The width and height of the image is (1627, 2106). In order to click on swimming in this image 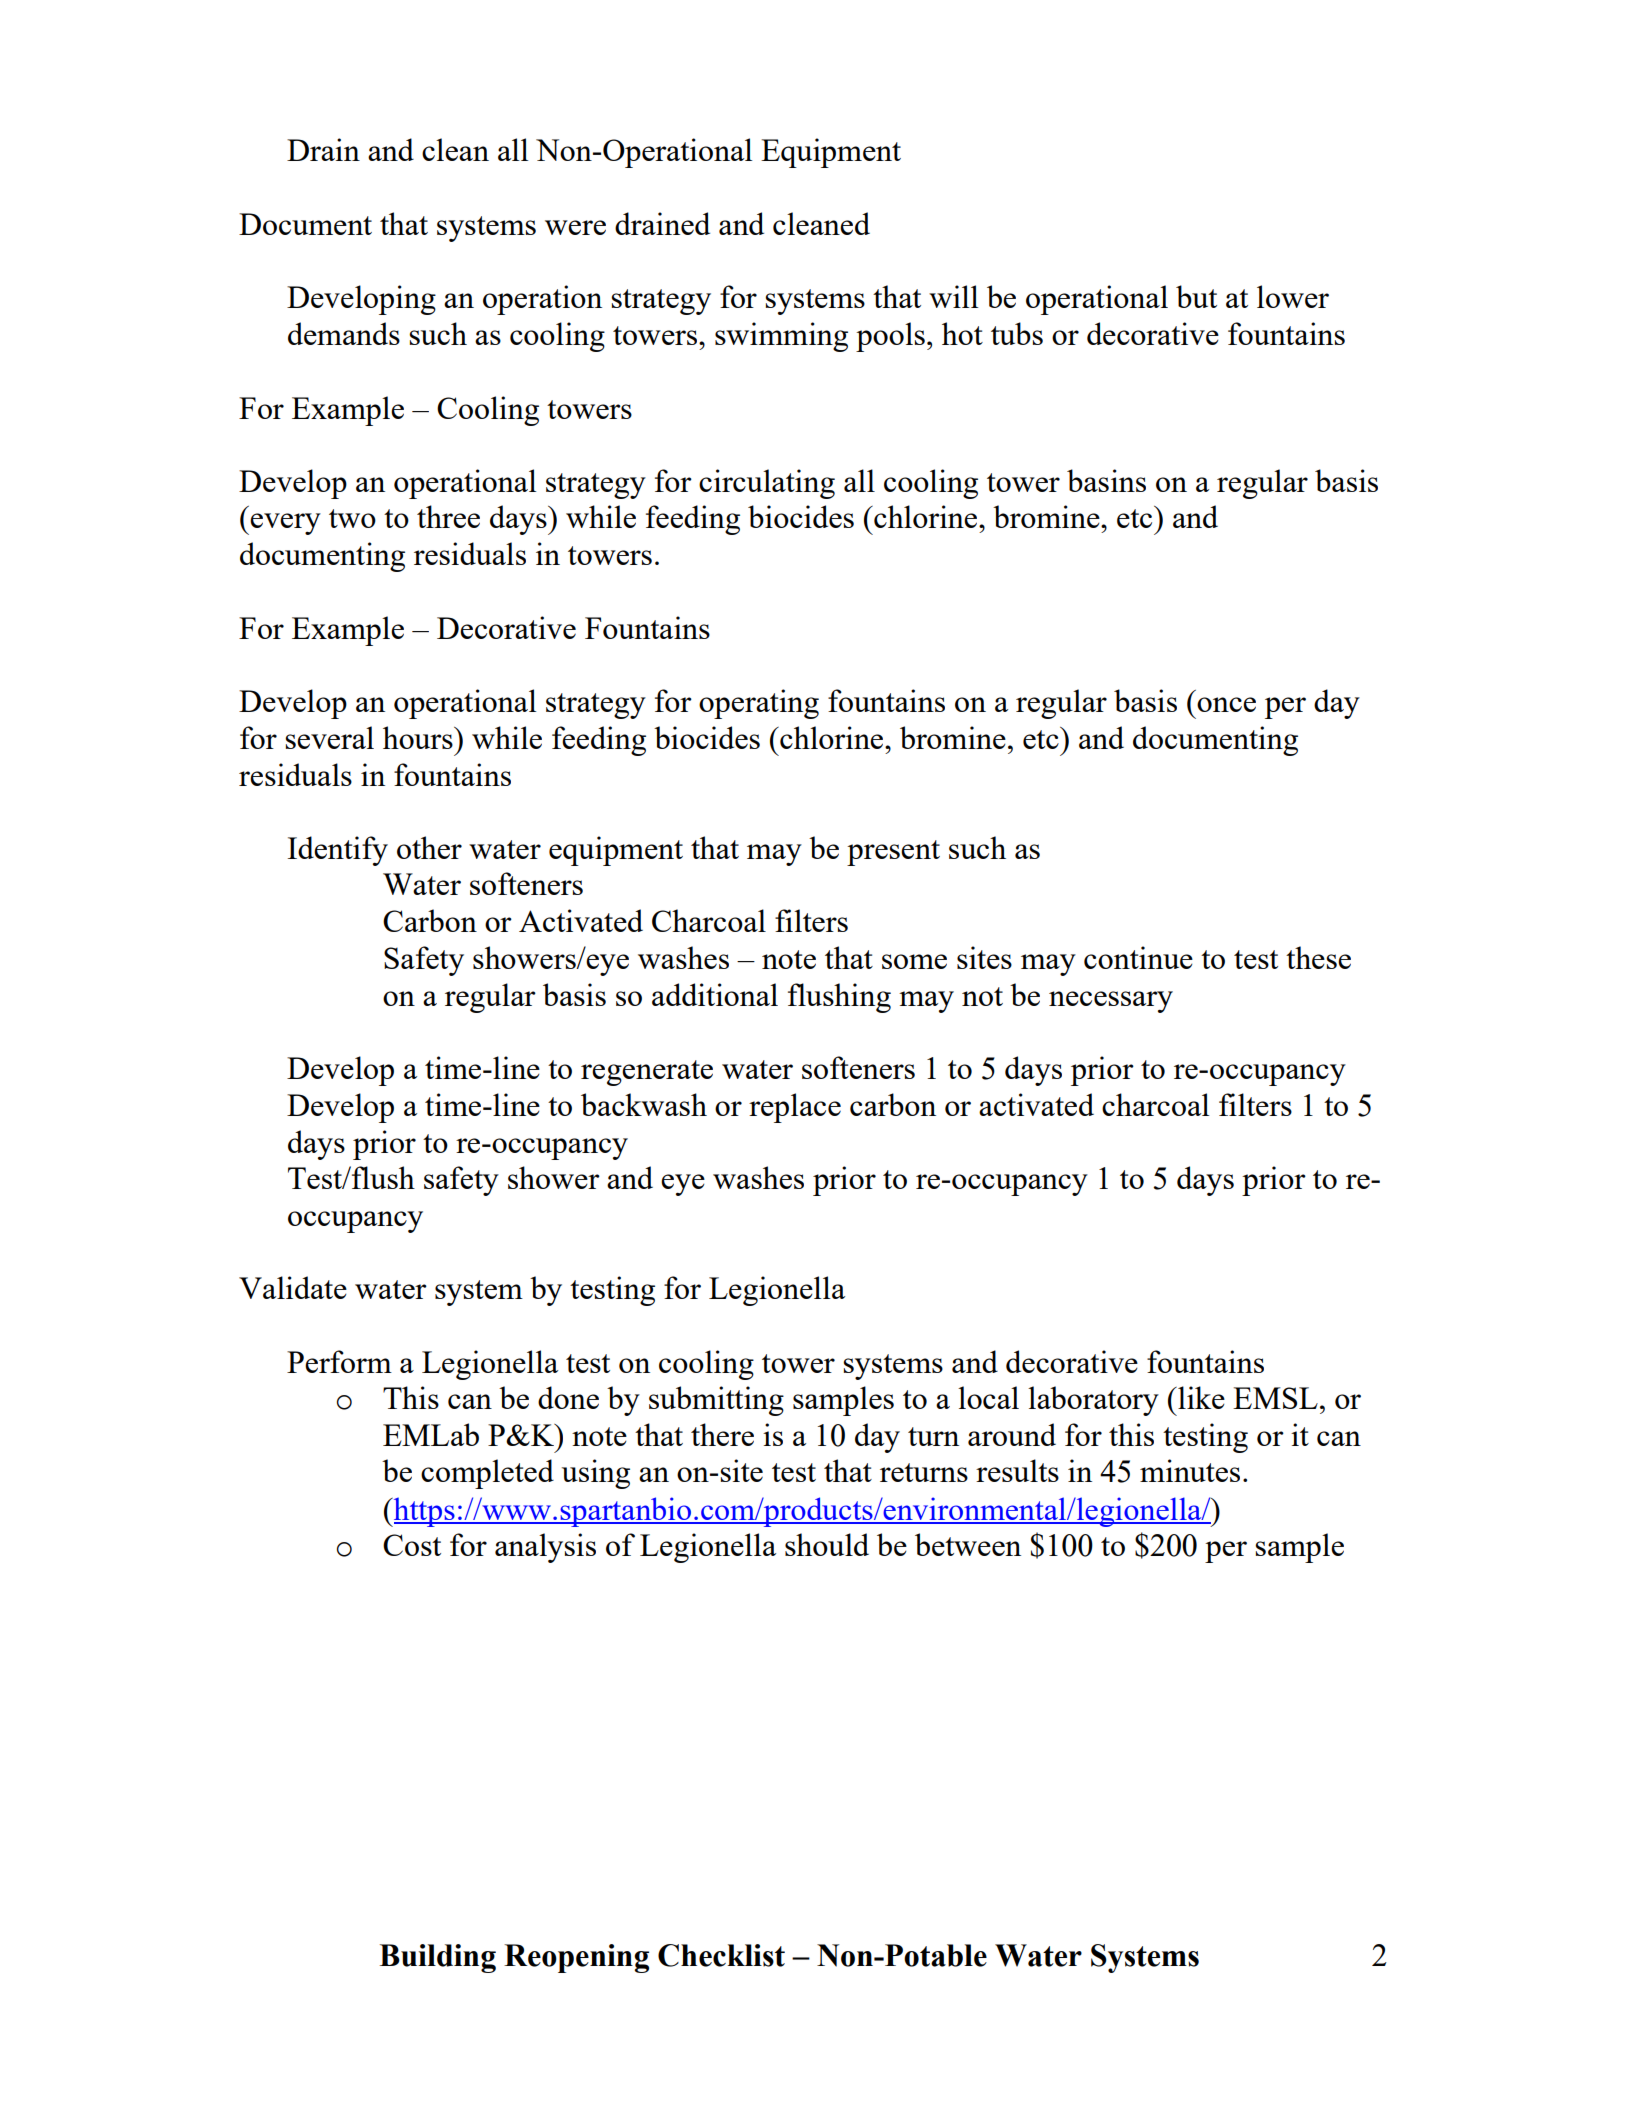, I will do `click(781, 337)`.
